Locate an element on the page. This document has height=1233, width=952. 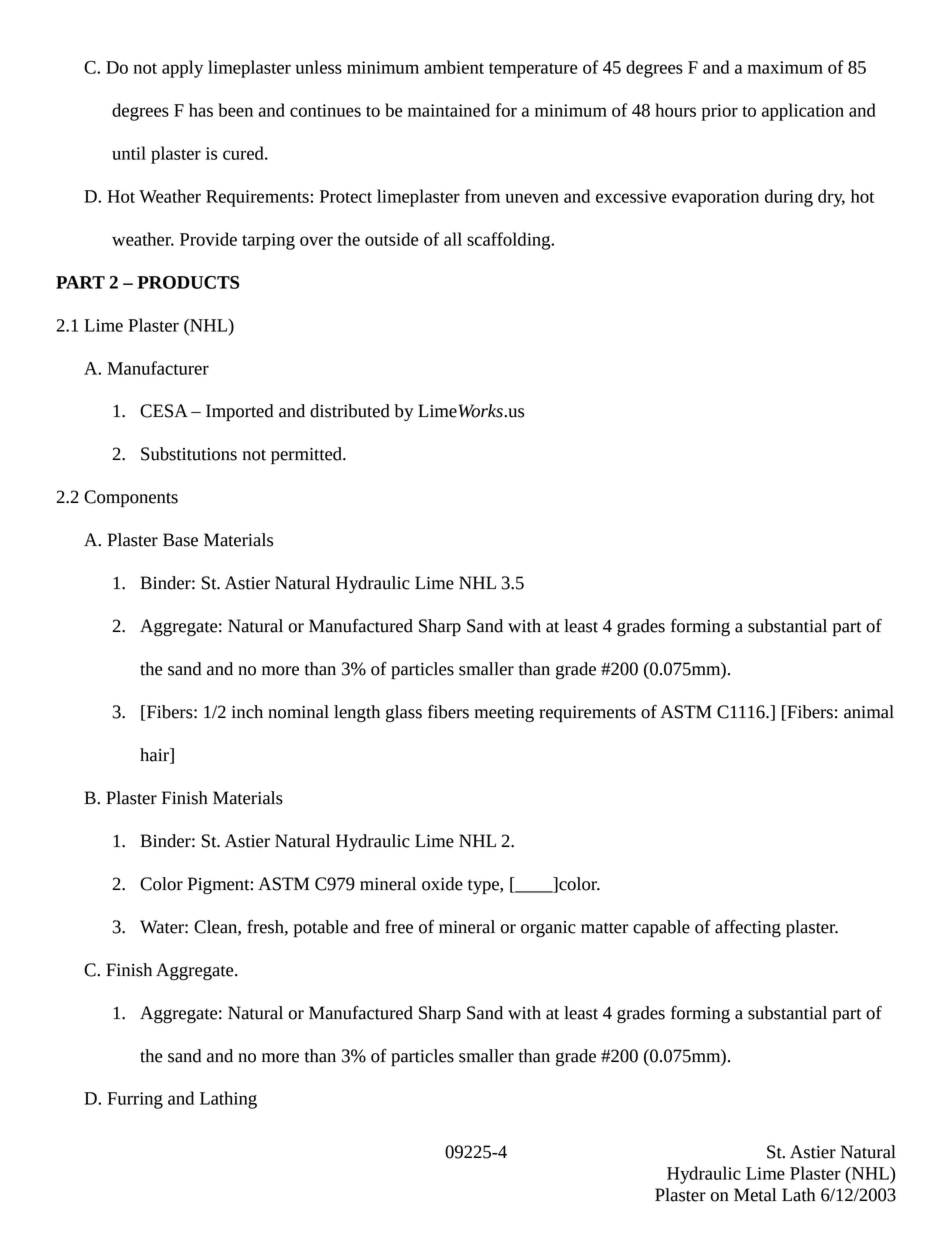
during is located at coordinates (789, 198).
